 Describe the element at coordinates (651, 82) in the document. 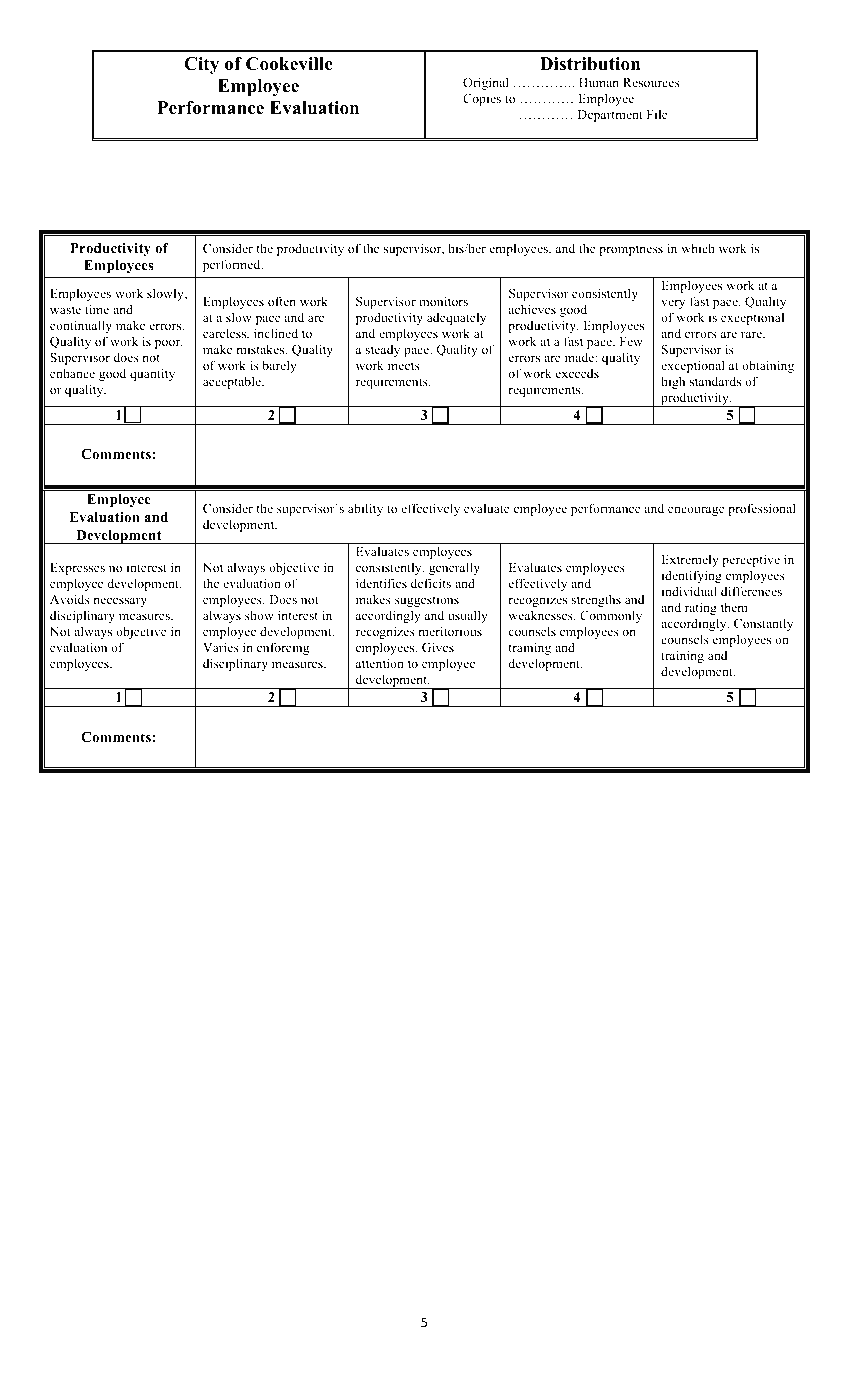

I see `Resources` at that location.
